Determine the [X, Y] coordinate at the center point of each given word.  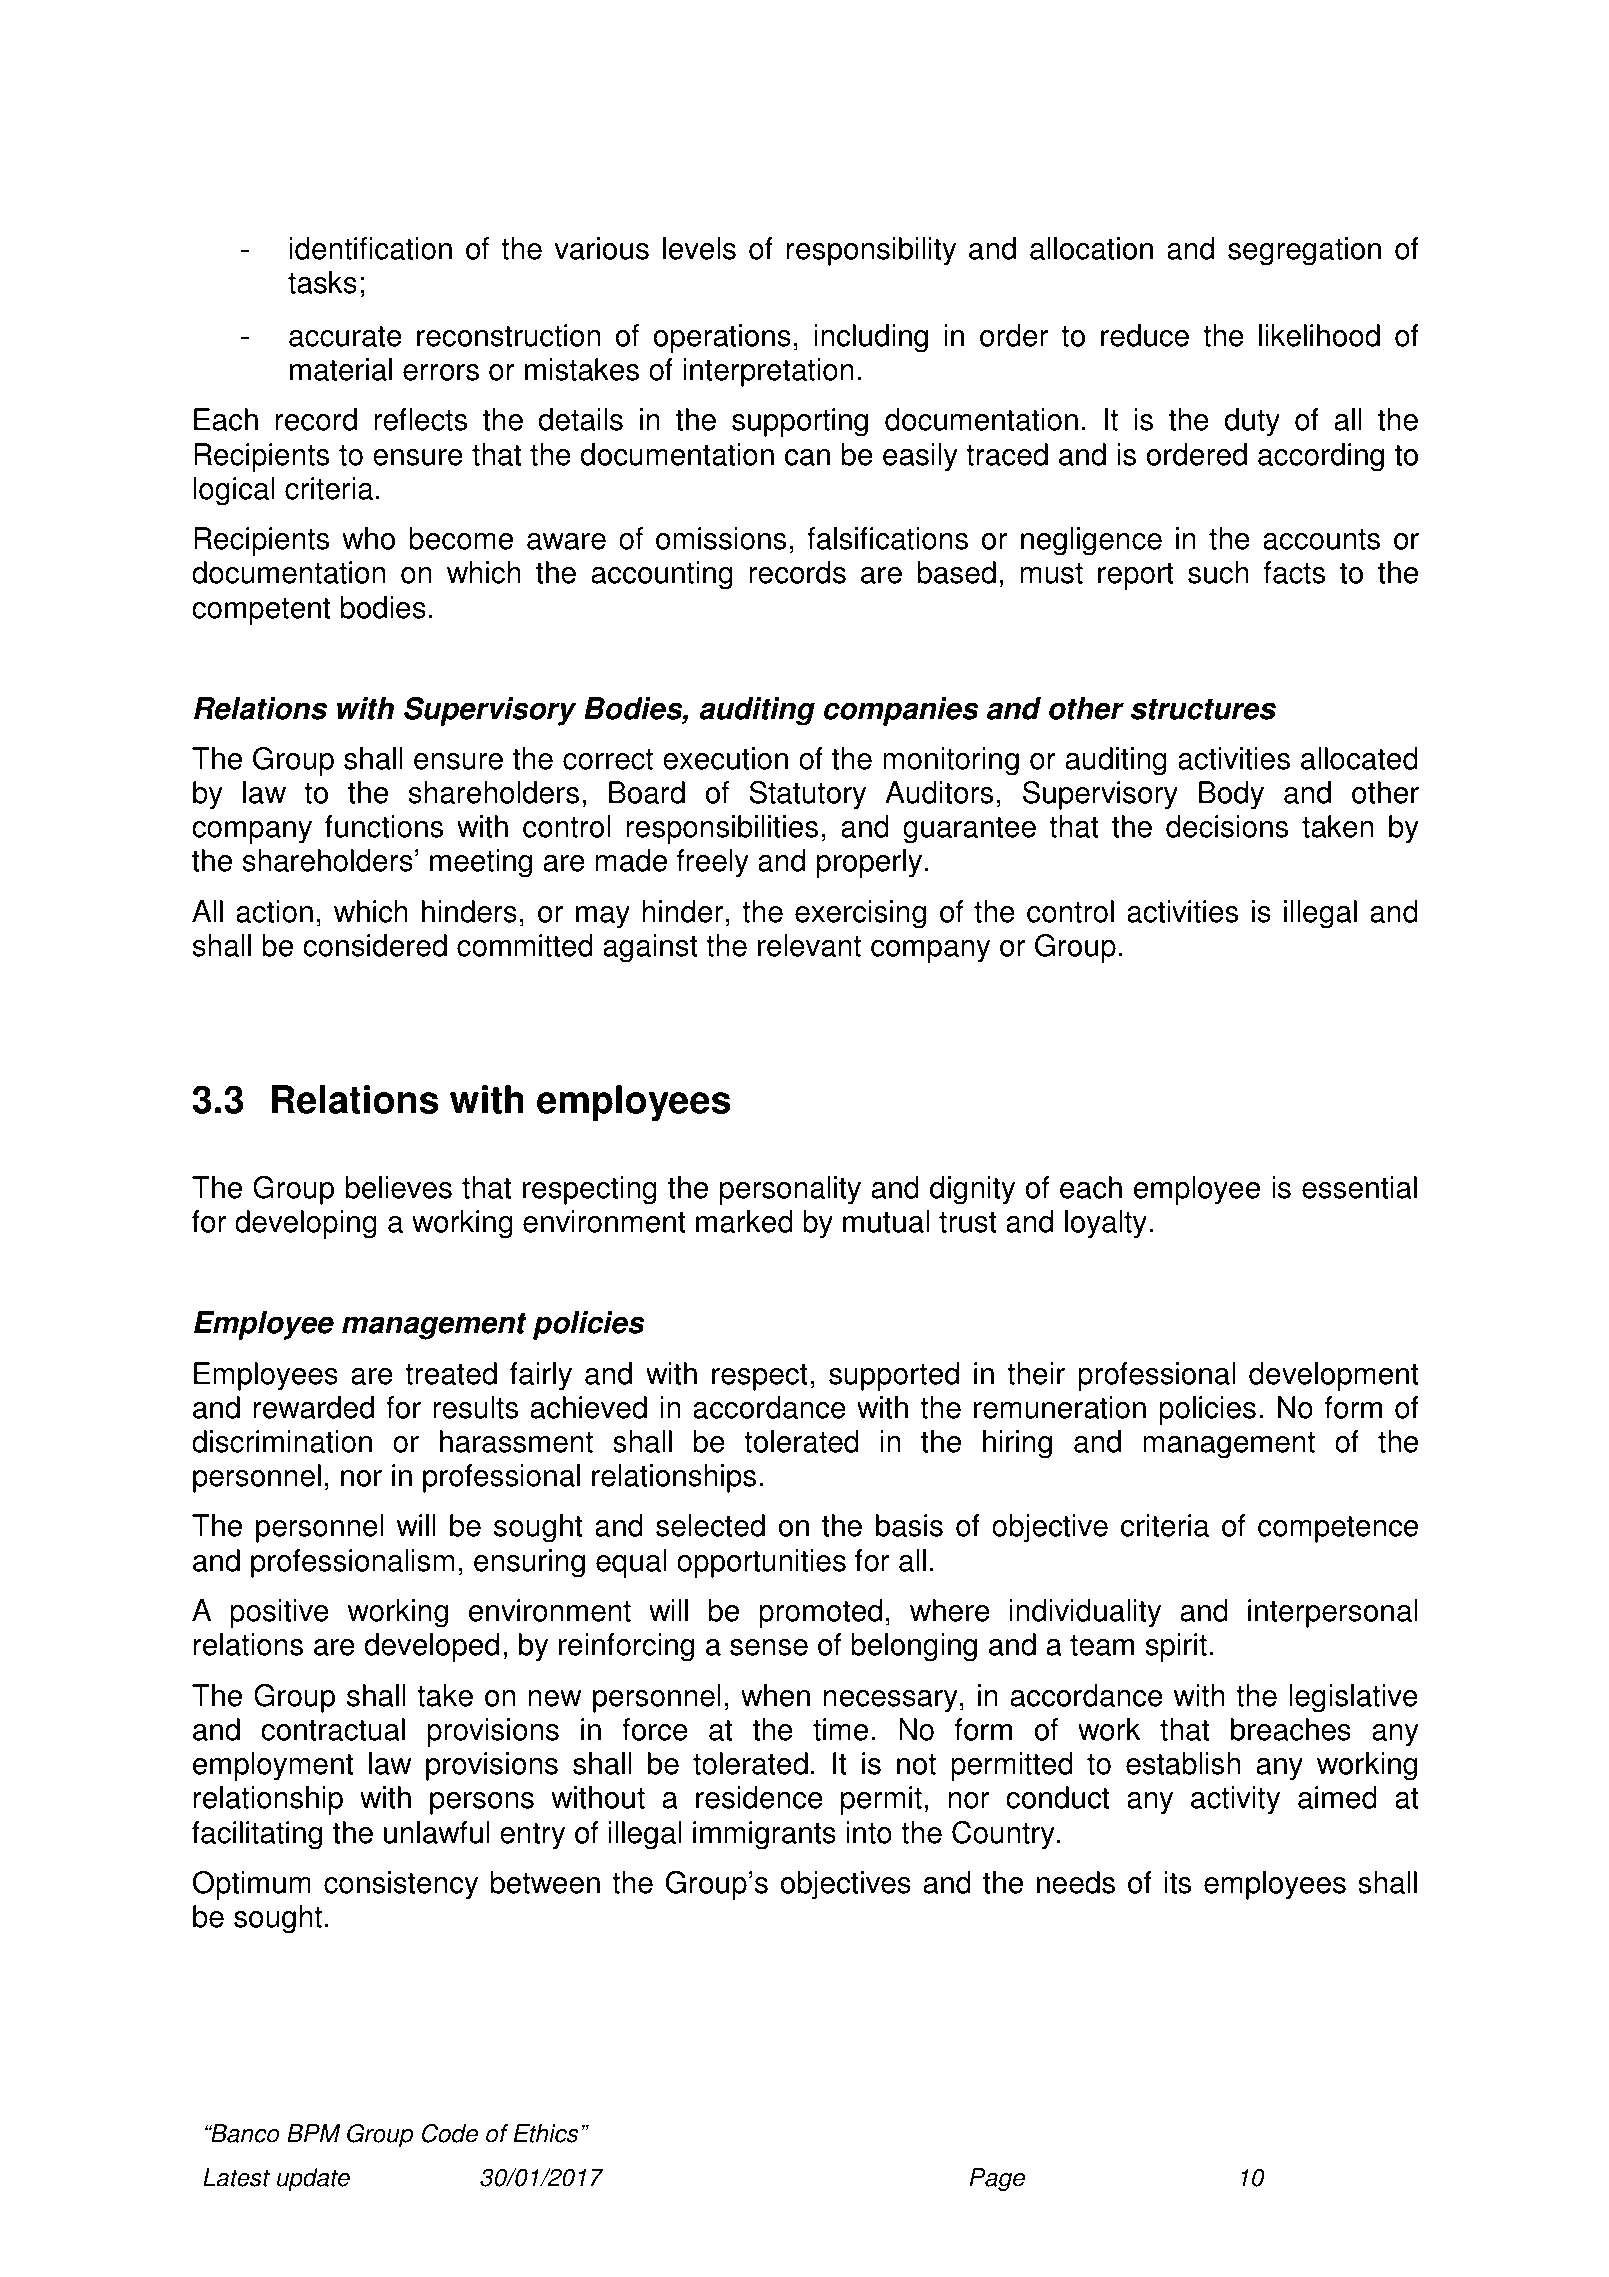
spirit [1176, 1647]
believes [399, 1187]
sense [769, 1647]
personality [790, 1190]
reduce [1145, 335]
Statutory [807, 795]
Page [997, 2180]
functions [384, 826]
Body [1231, 795]
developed [432, 1647]
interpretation [768, 372]
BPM [313, 2133]
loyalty [1106, 1224]
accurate [345, 336]
